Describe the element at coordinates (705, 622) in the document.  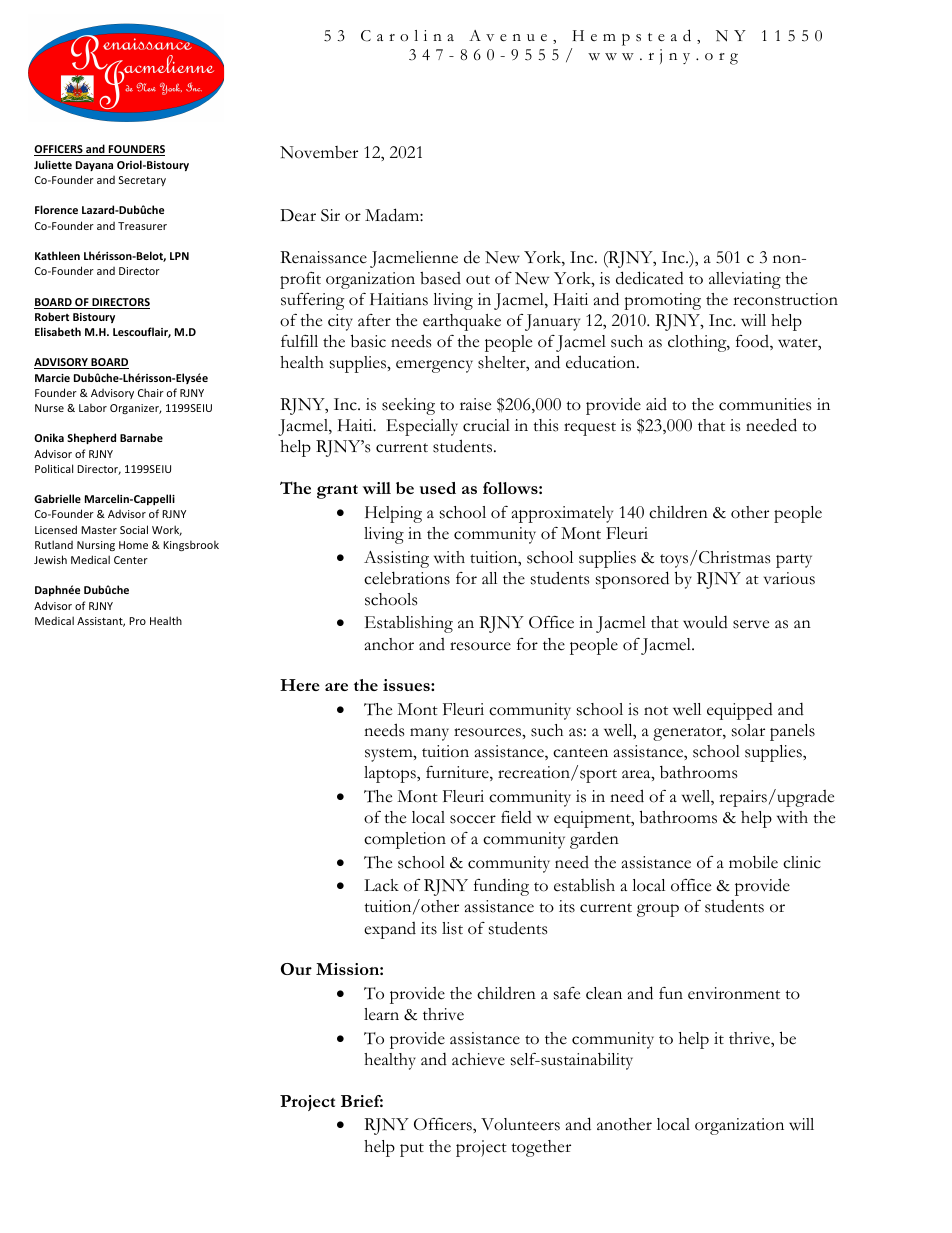
I see `would` at that location.
